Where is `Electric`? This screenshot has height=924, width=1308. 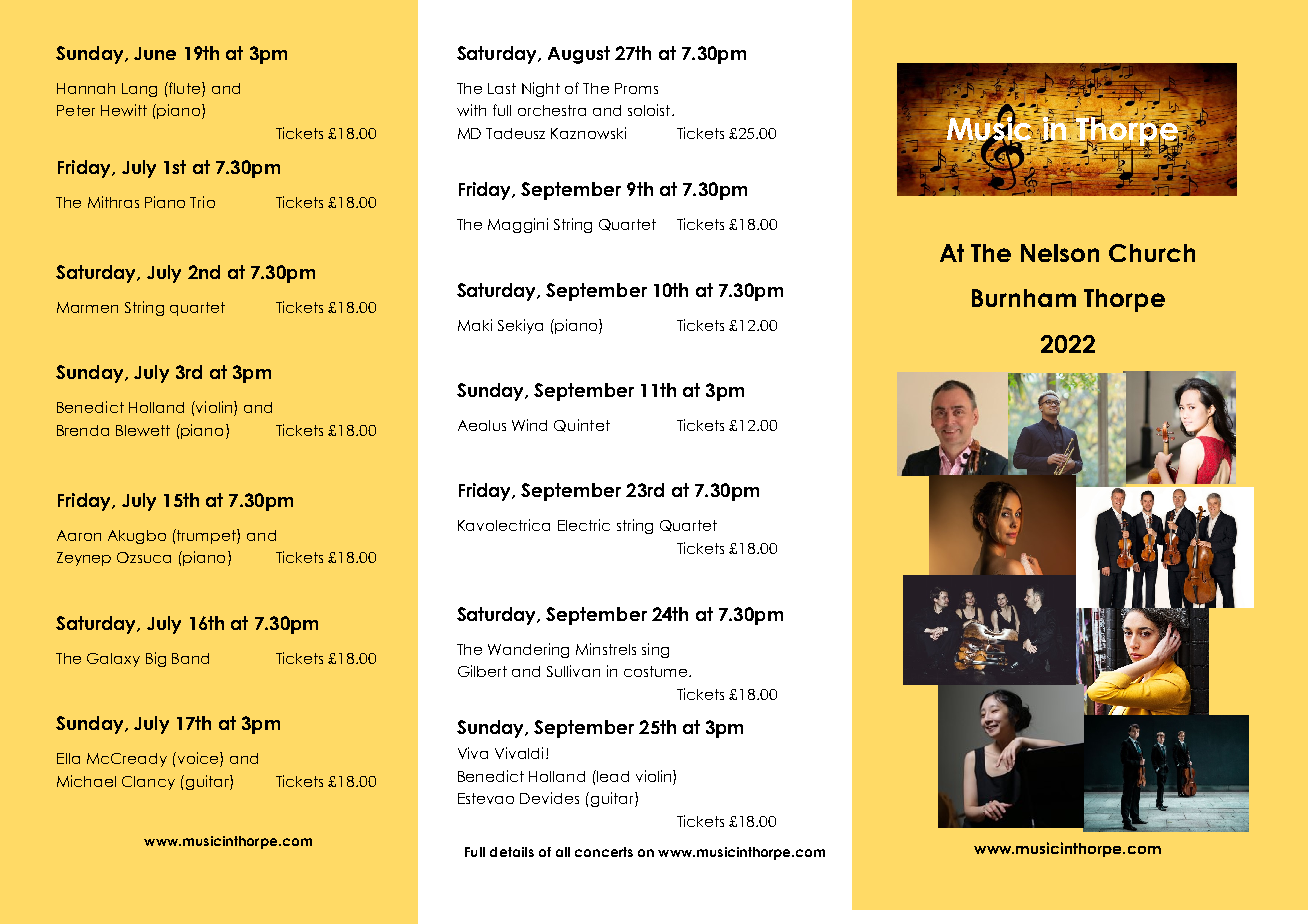 Electric is located at coordinates (584, 525).
